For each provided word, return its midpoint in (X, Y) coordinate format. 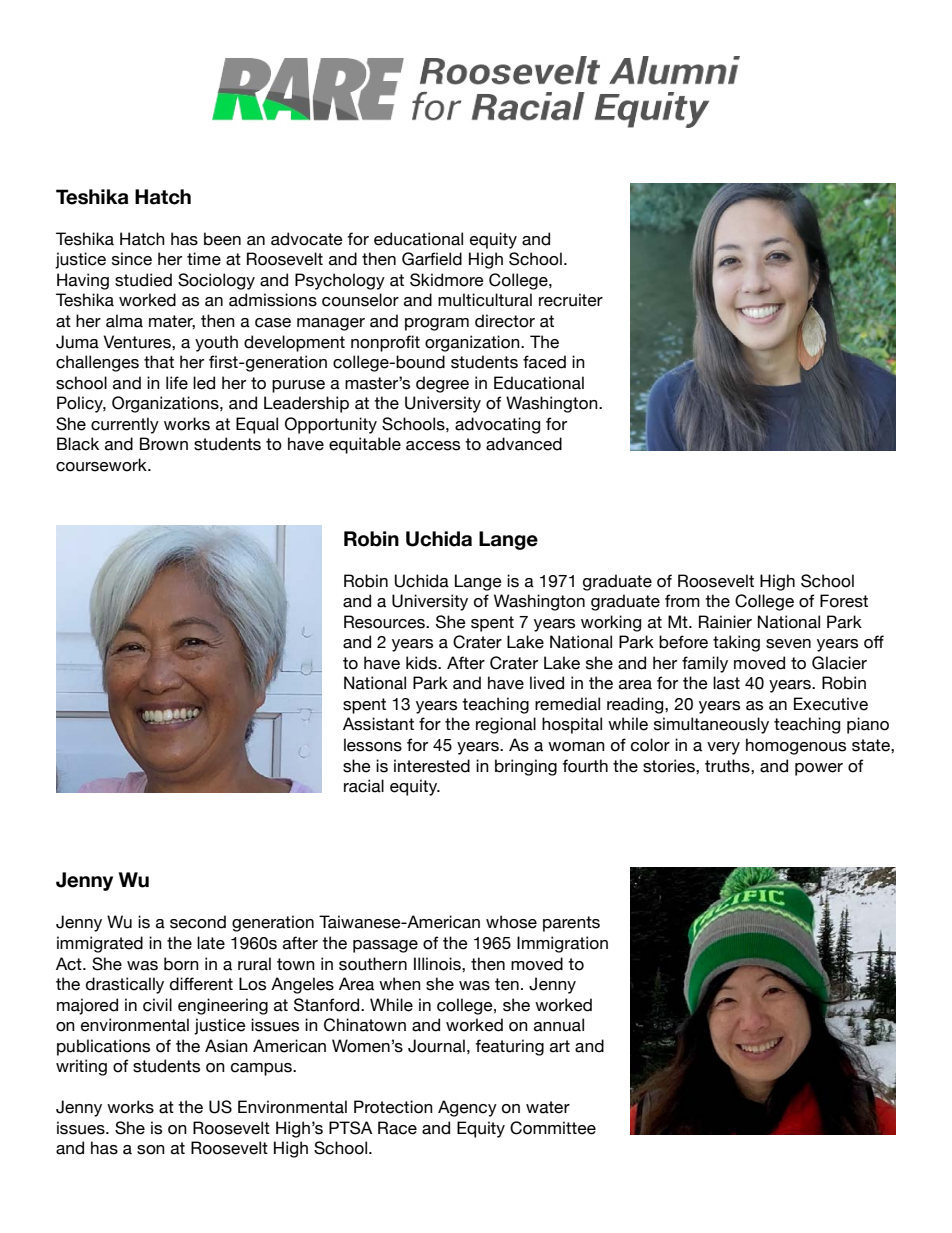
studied (143, 280)
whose (511, 922)
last (726, 683)
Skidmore (447, 280)
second (198, 922)
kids (422, 663)
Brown (164, 444)
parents (571, 924)
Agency (467, 1108)
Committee (553, 1128)
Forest (844, 601)
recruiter (571, 300)
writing (81, 1067)
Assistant (378, 724)
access (433, 446)
